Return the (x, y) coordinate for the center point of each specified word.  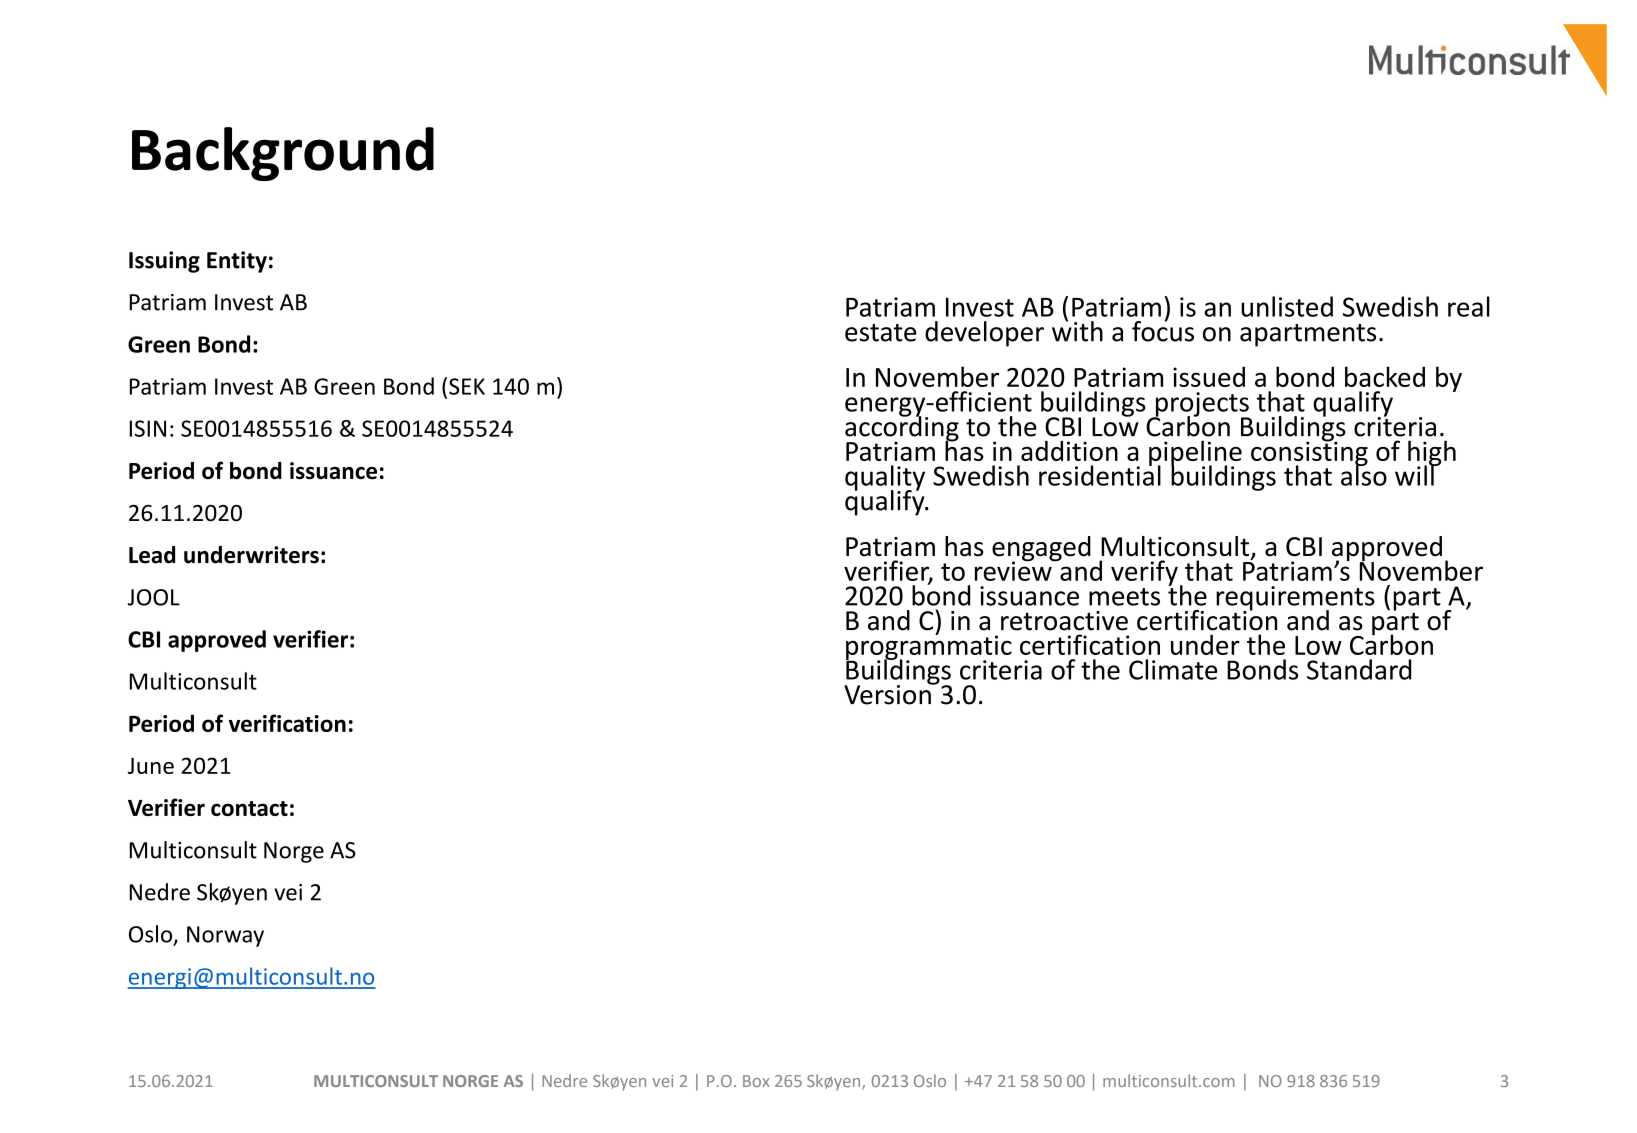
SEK (467, 386)
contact (249, 808)
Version (888, 694)
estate (880, 333)
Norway (225, 936)
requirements (1295, 599)
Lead (152, 555)
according (902, 429)
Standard (1359, 669)
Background (283, 154)
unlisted (1287, 306)
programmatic (929, 647)
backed (1385, 376)
